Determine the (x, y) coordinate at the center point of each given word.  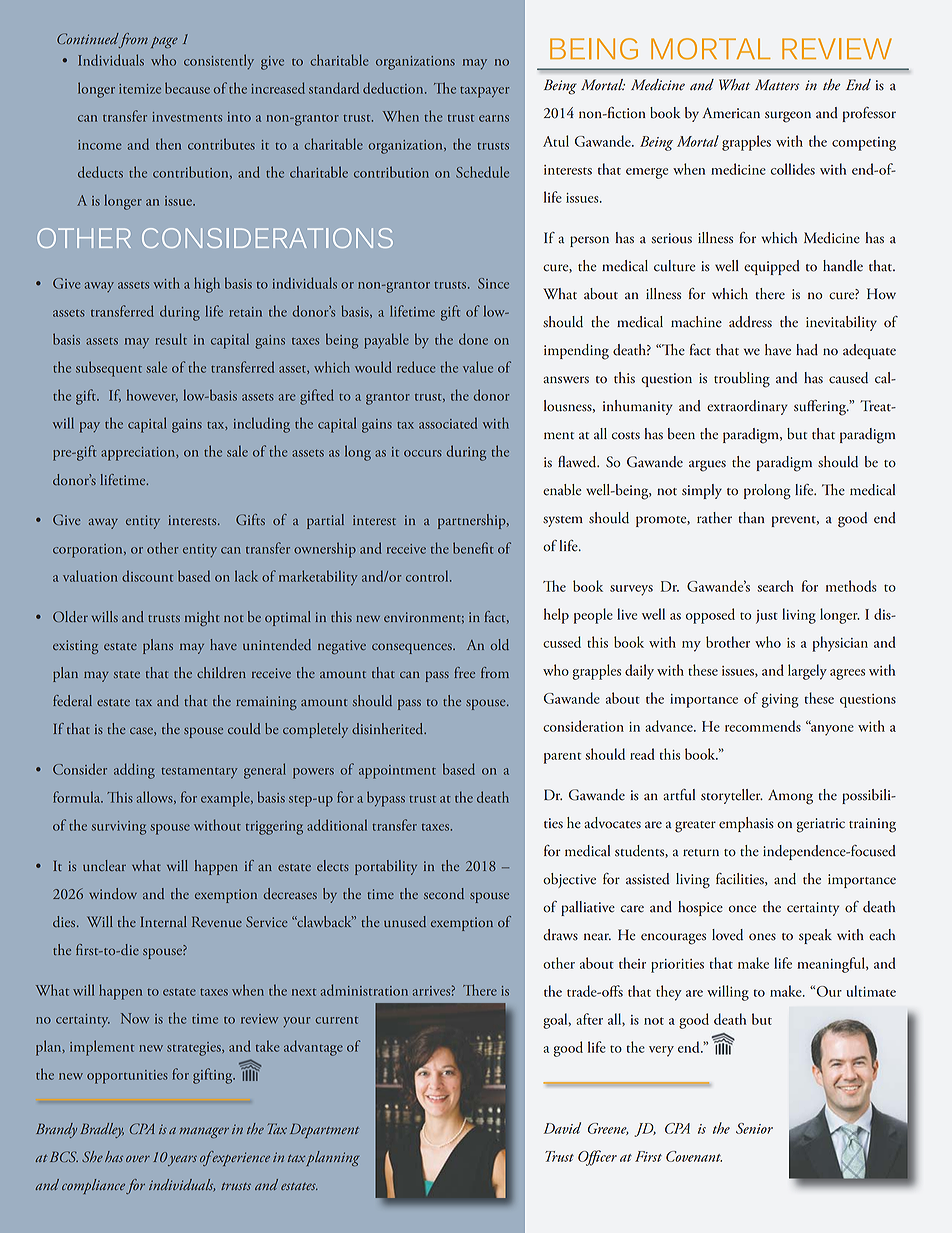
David (562, 1128)
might (202, 618)
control (428, 576)
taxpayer (484, 92)
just (767, 617)
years (182, 1160)
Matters (777, 85)
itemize (140, 89)
